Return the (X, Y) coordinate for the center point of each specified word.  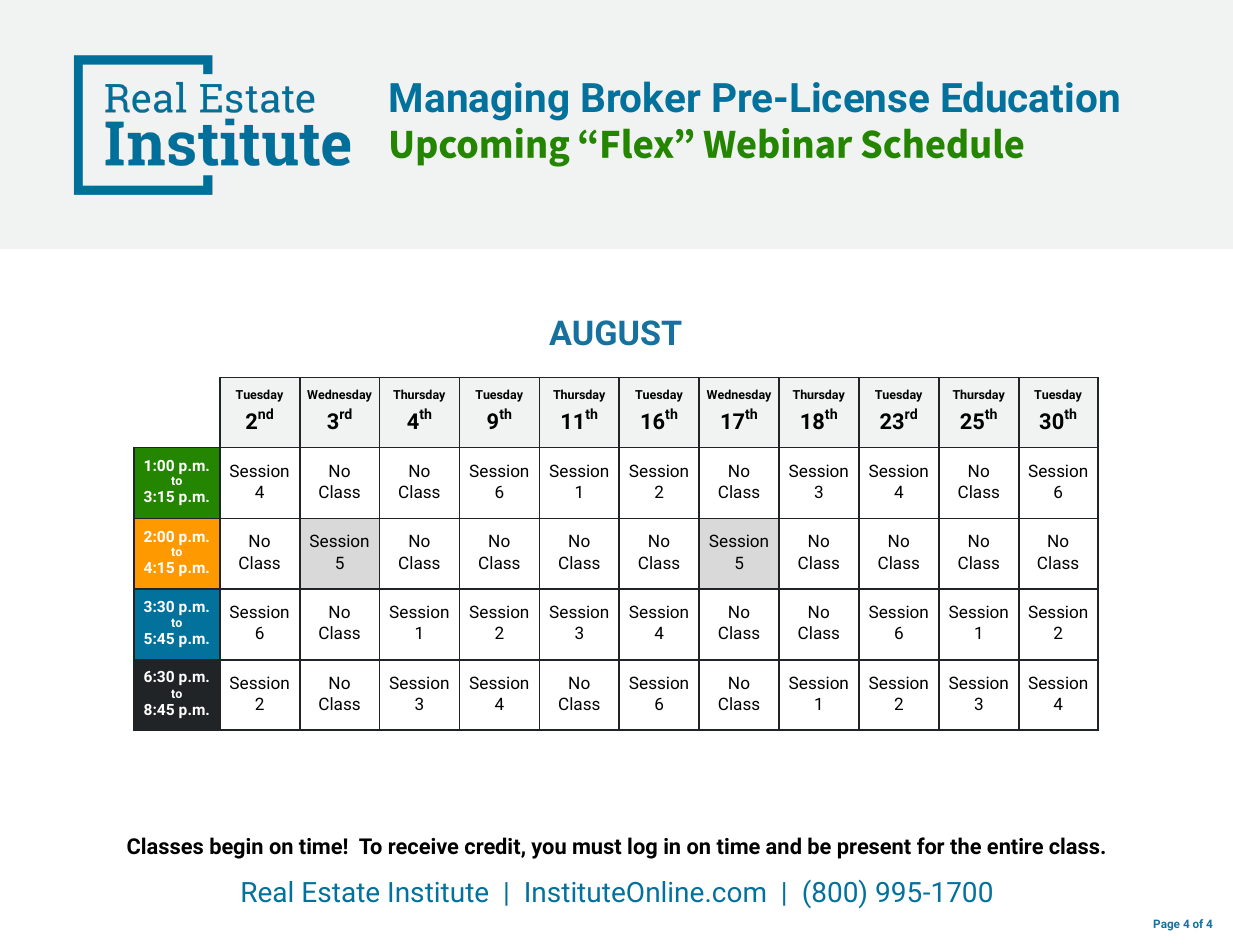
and (783, 845)
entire (1015, 846)
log (642, 848)
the (965, 845)
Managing (479, 101)
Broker (641, 97)
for (931, 846)
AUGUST (615, 333)
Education (1030, 97)
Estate (341, 892)
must (597, 847)
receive (424, 846)
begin (236, 848)
